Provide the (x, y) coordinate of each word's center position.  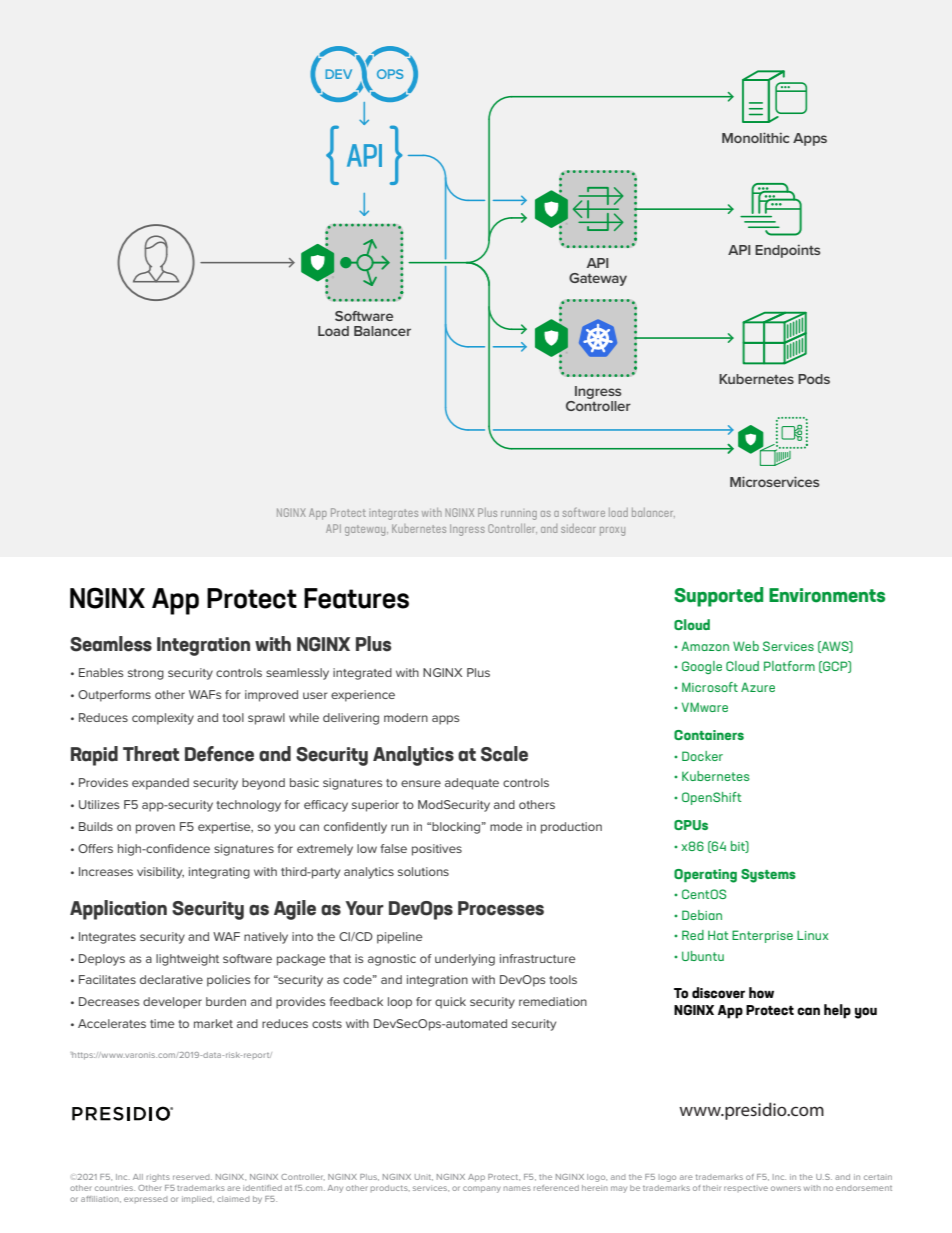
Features (356, 598)
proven (155, 829)
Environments (827, 595)
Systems (768, 876)
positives (437, 850)
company (482, 1189)
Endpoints (787, 251)
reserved (192, 1177)
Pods (814, 379)
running (519, 515)
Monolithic (755, 137)
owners (786, 1188)
